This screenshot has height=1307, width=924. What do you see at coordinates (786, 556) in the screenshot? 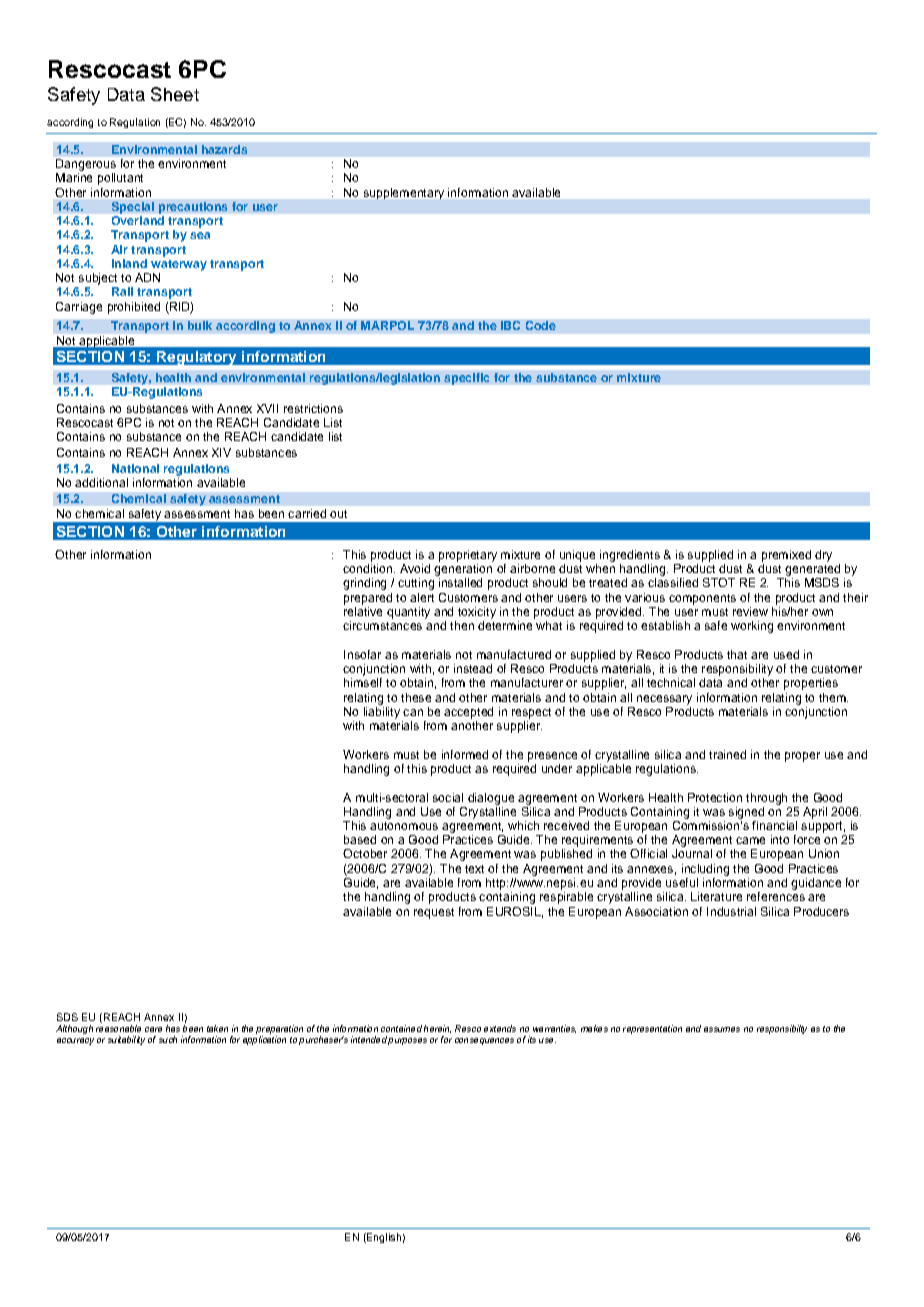
I see `premixed` at bounding box center [786, 556].
